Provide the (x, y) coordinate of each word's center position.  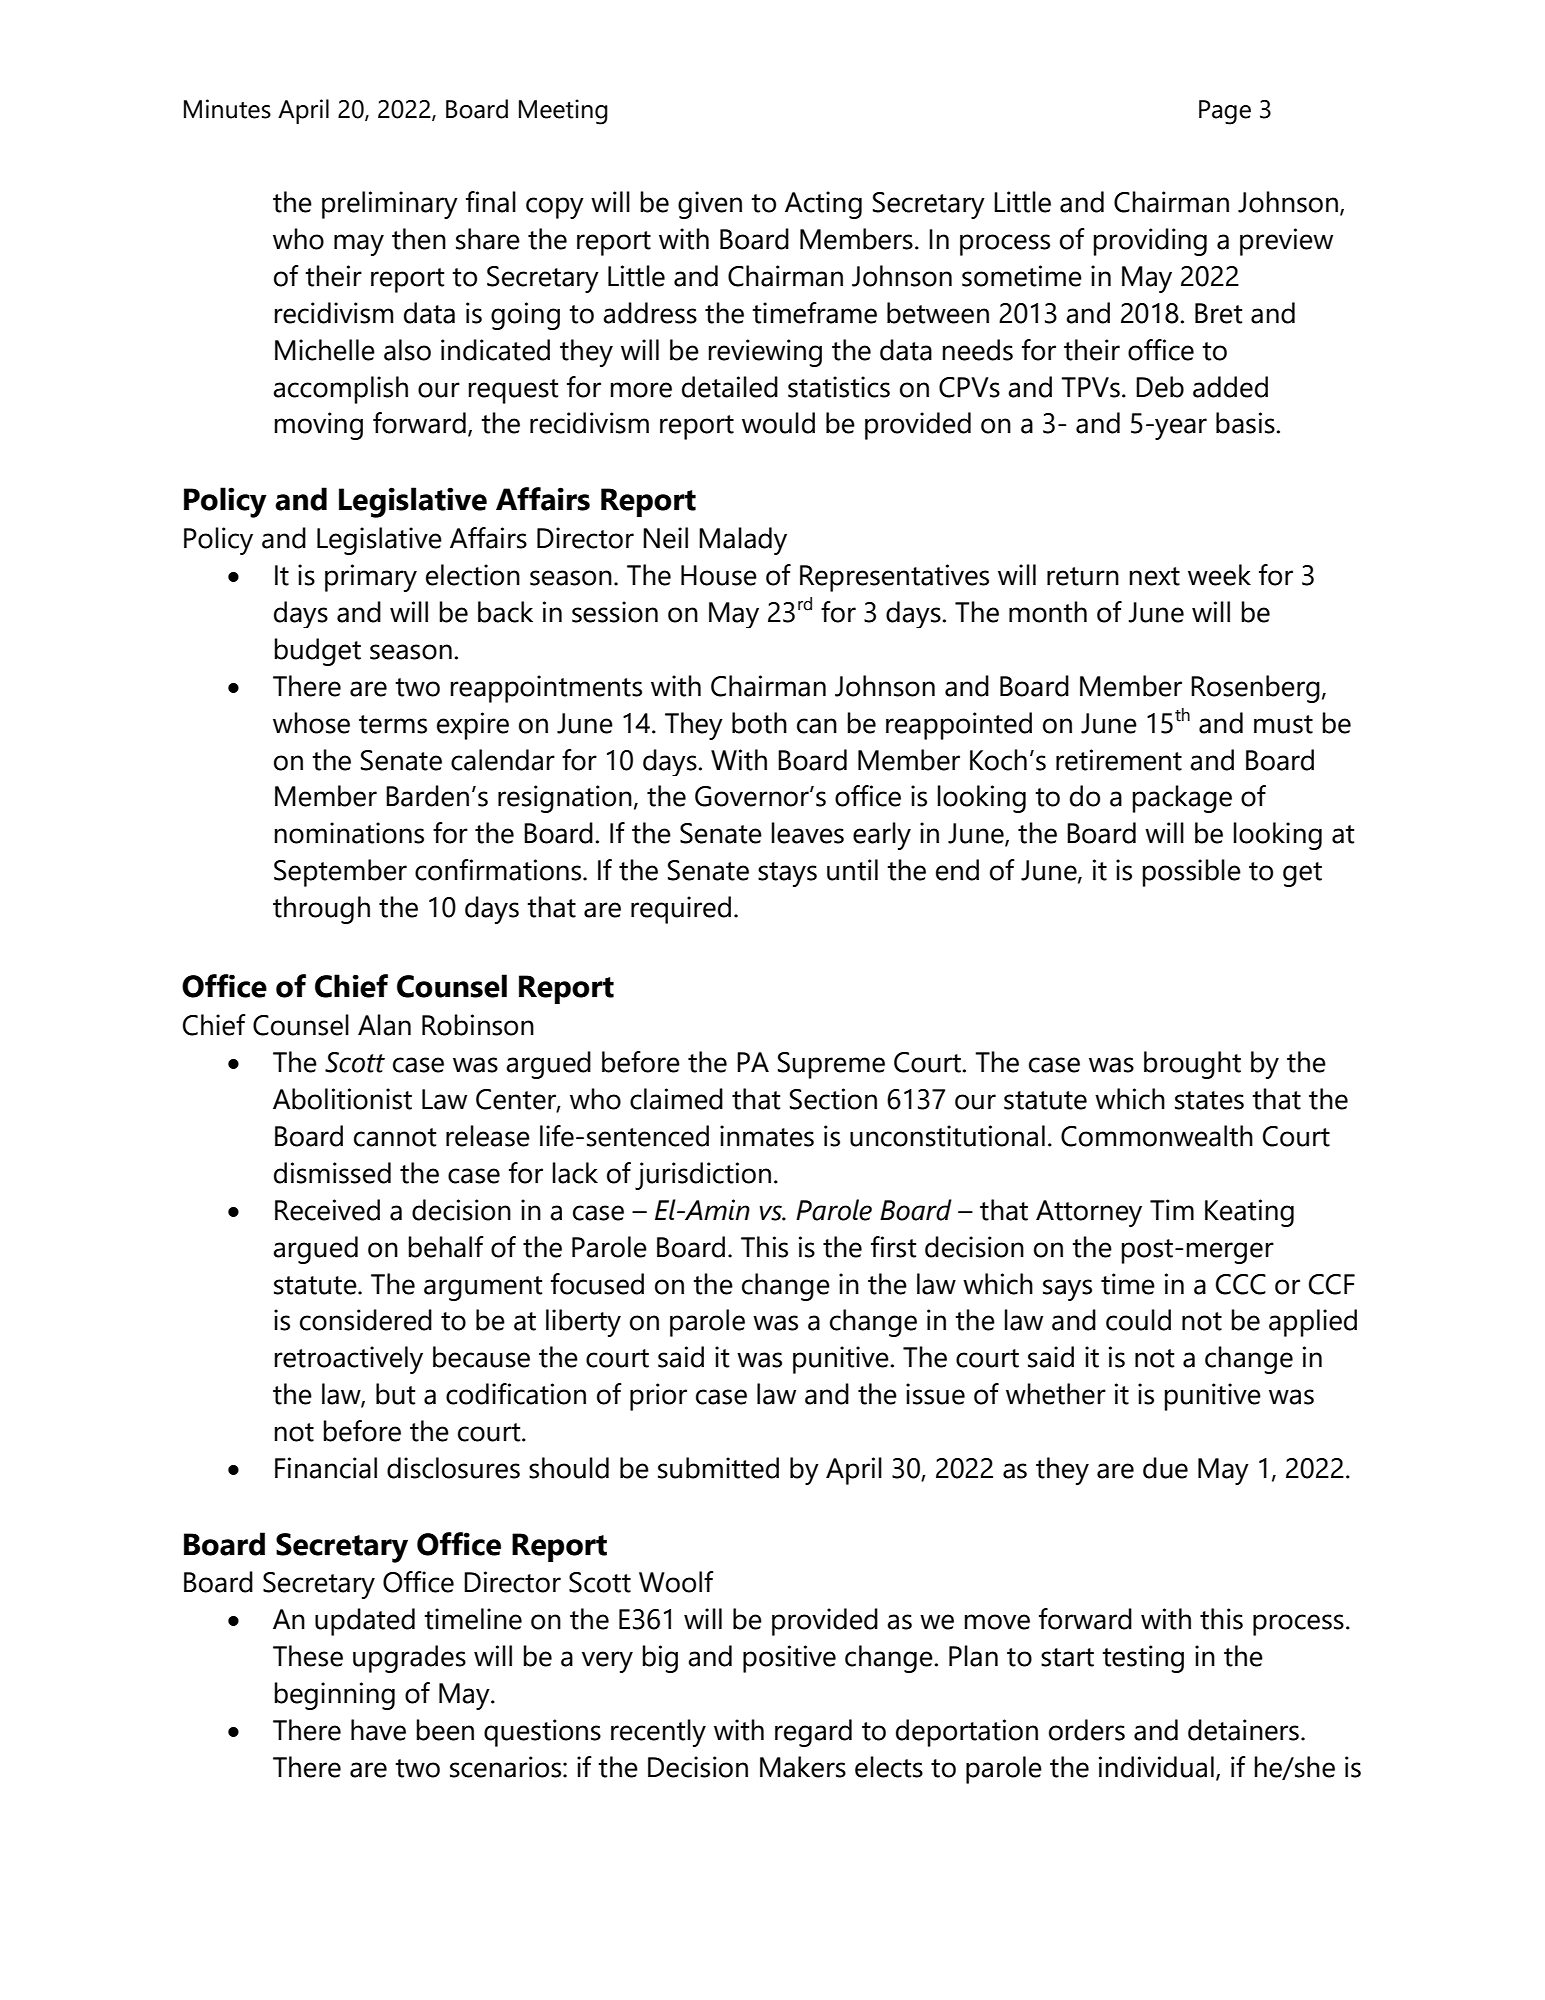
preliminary (390, 205)
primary (371, 578)
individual (1156, 1767)
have (378, 1730)
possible (1191, 873)
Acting (823, 205)
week (1219, 575)
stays (787, 874)
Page (1225, 112)
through (321, 910)
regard (813, 1733)
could (1138, 1320)
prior (658, 1397)
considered (366, 1320)
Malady (743, 541)
